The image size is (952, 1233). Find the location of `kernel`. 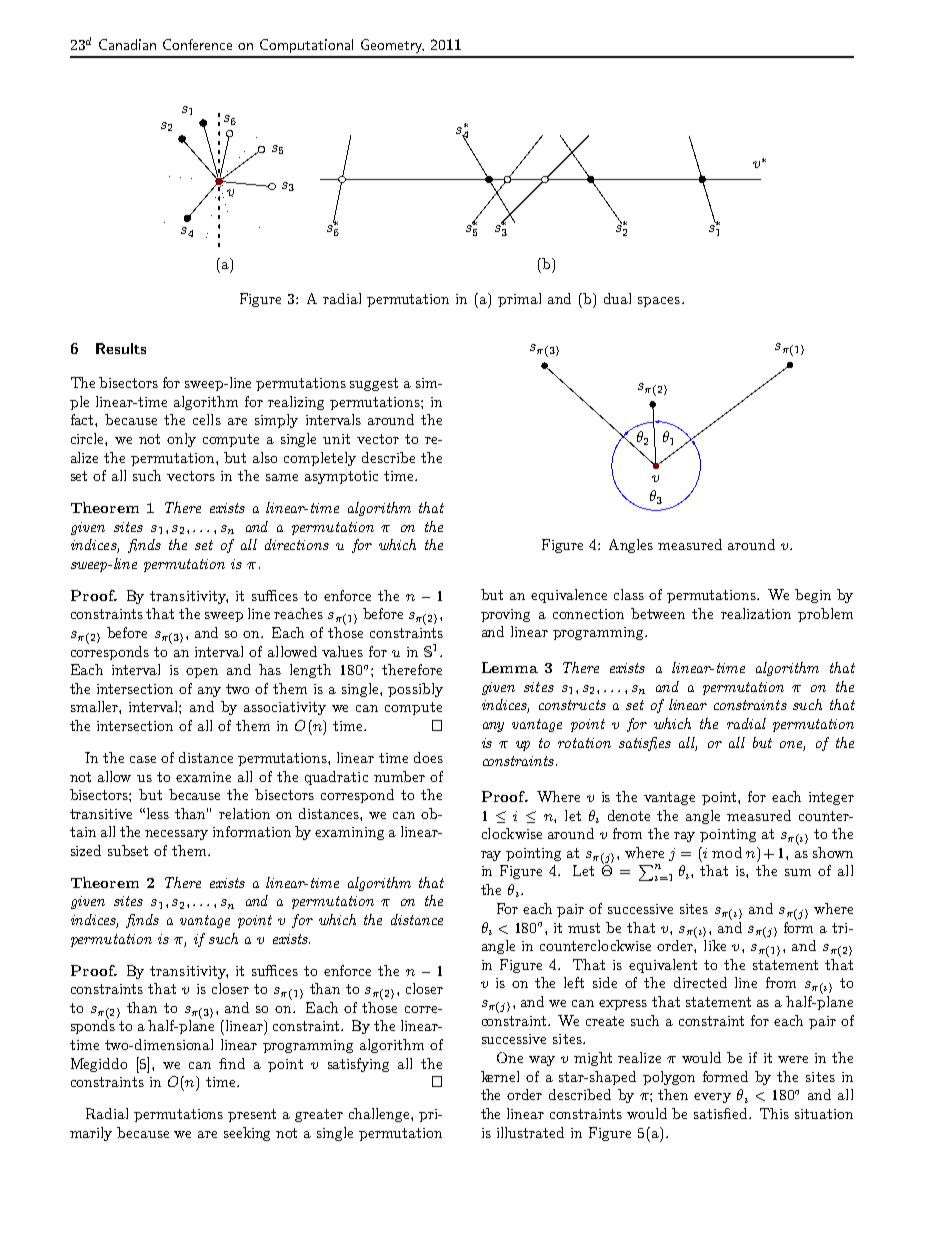

kernel is located at coordinates (500, 1076).
